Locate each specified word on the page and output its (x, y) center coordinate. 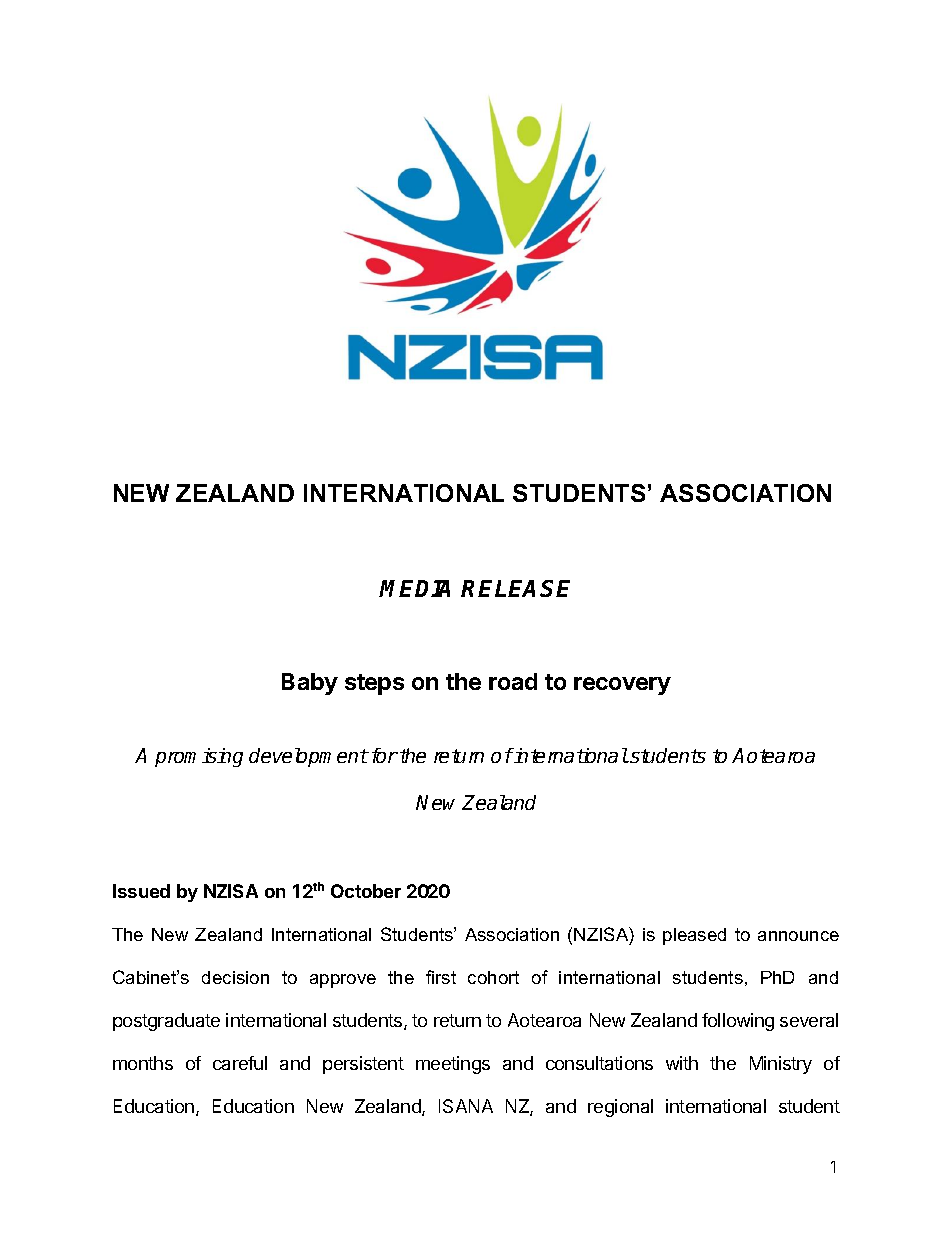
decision (235, 977)
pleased (694, 936)
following (738, 1022)
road (513, 681)
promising (199, 757)
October (366, 891)
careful (240, 1063)
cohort (493, 977)
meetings (453, 1065)
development (309, 757)
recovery (622, 686)
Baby (310, 684)
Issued (141, 891)
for (385, 755)
